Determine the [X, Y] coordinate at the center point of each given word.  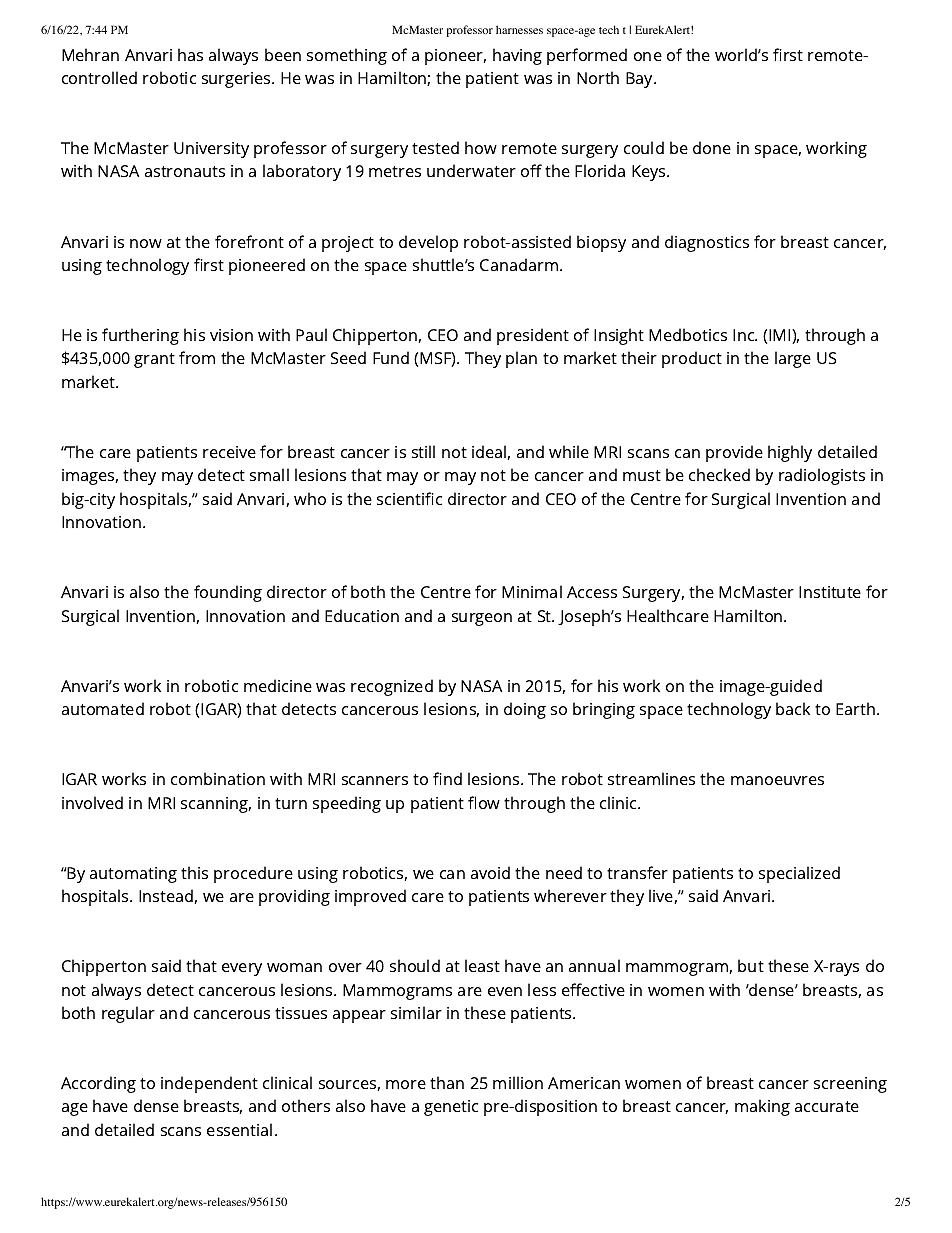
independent [209, 1084]
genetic [451, 1108]
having [517, 56]
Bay [640, 80]
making [762, 1107]
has [190, 54]
